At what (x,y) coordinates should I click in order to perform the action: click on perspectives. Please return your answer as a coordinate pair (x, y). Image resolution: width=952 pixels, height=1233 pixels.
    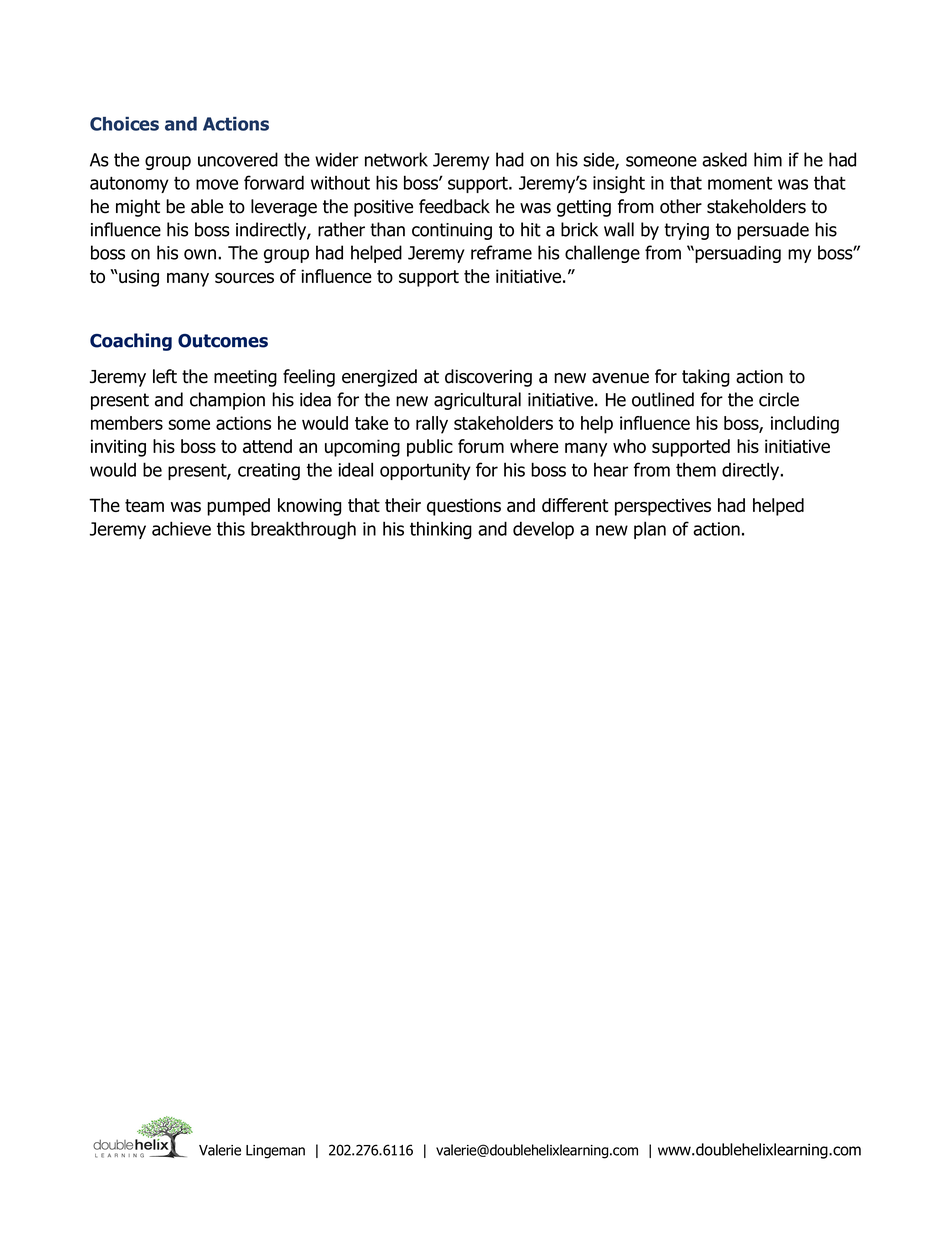
    Looking at the image, I should click on (663, 507).
